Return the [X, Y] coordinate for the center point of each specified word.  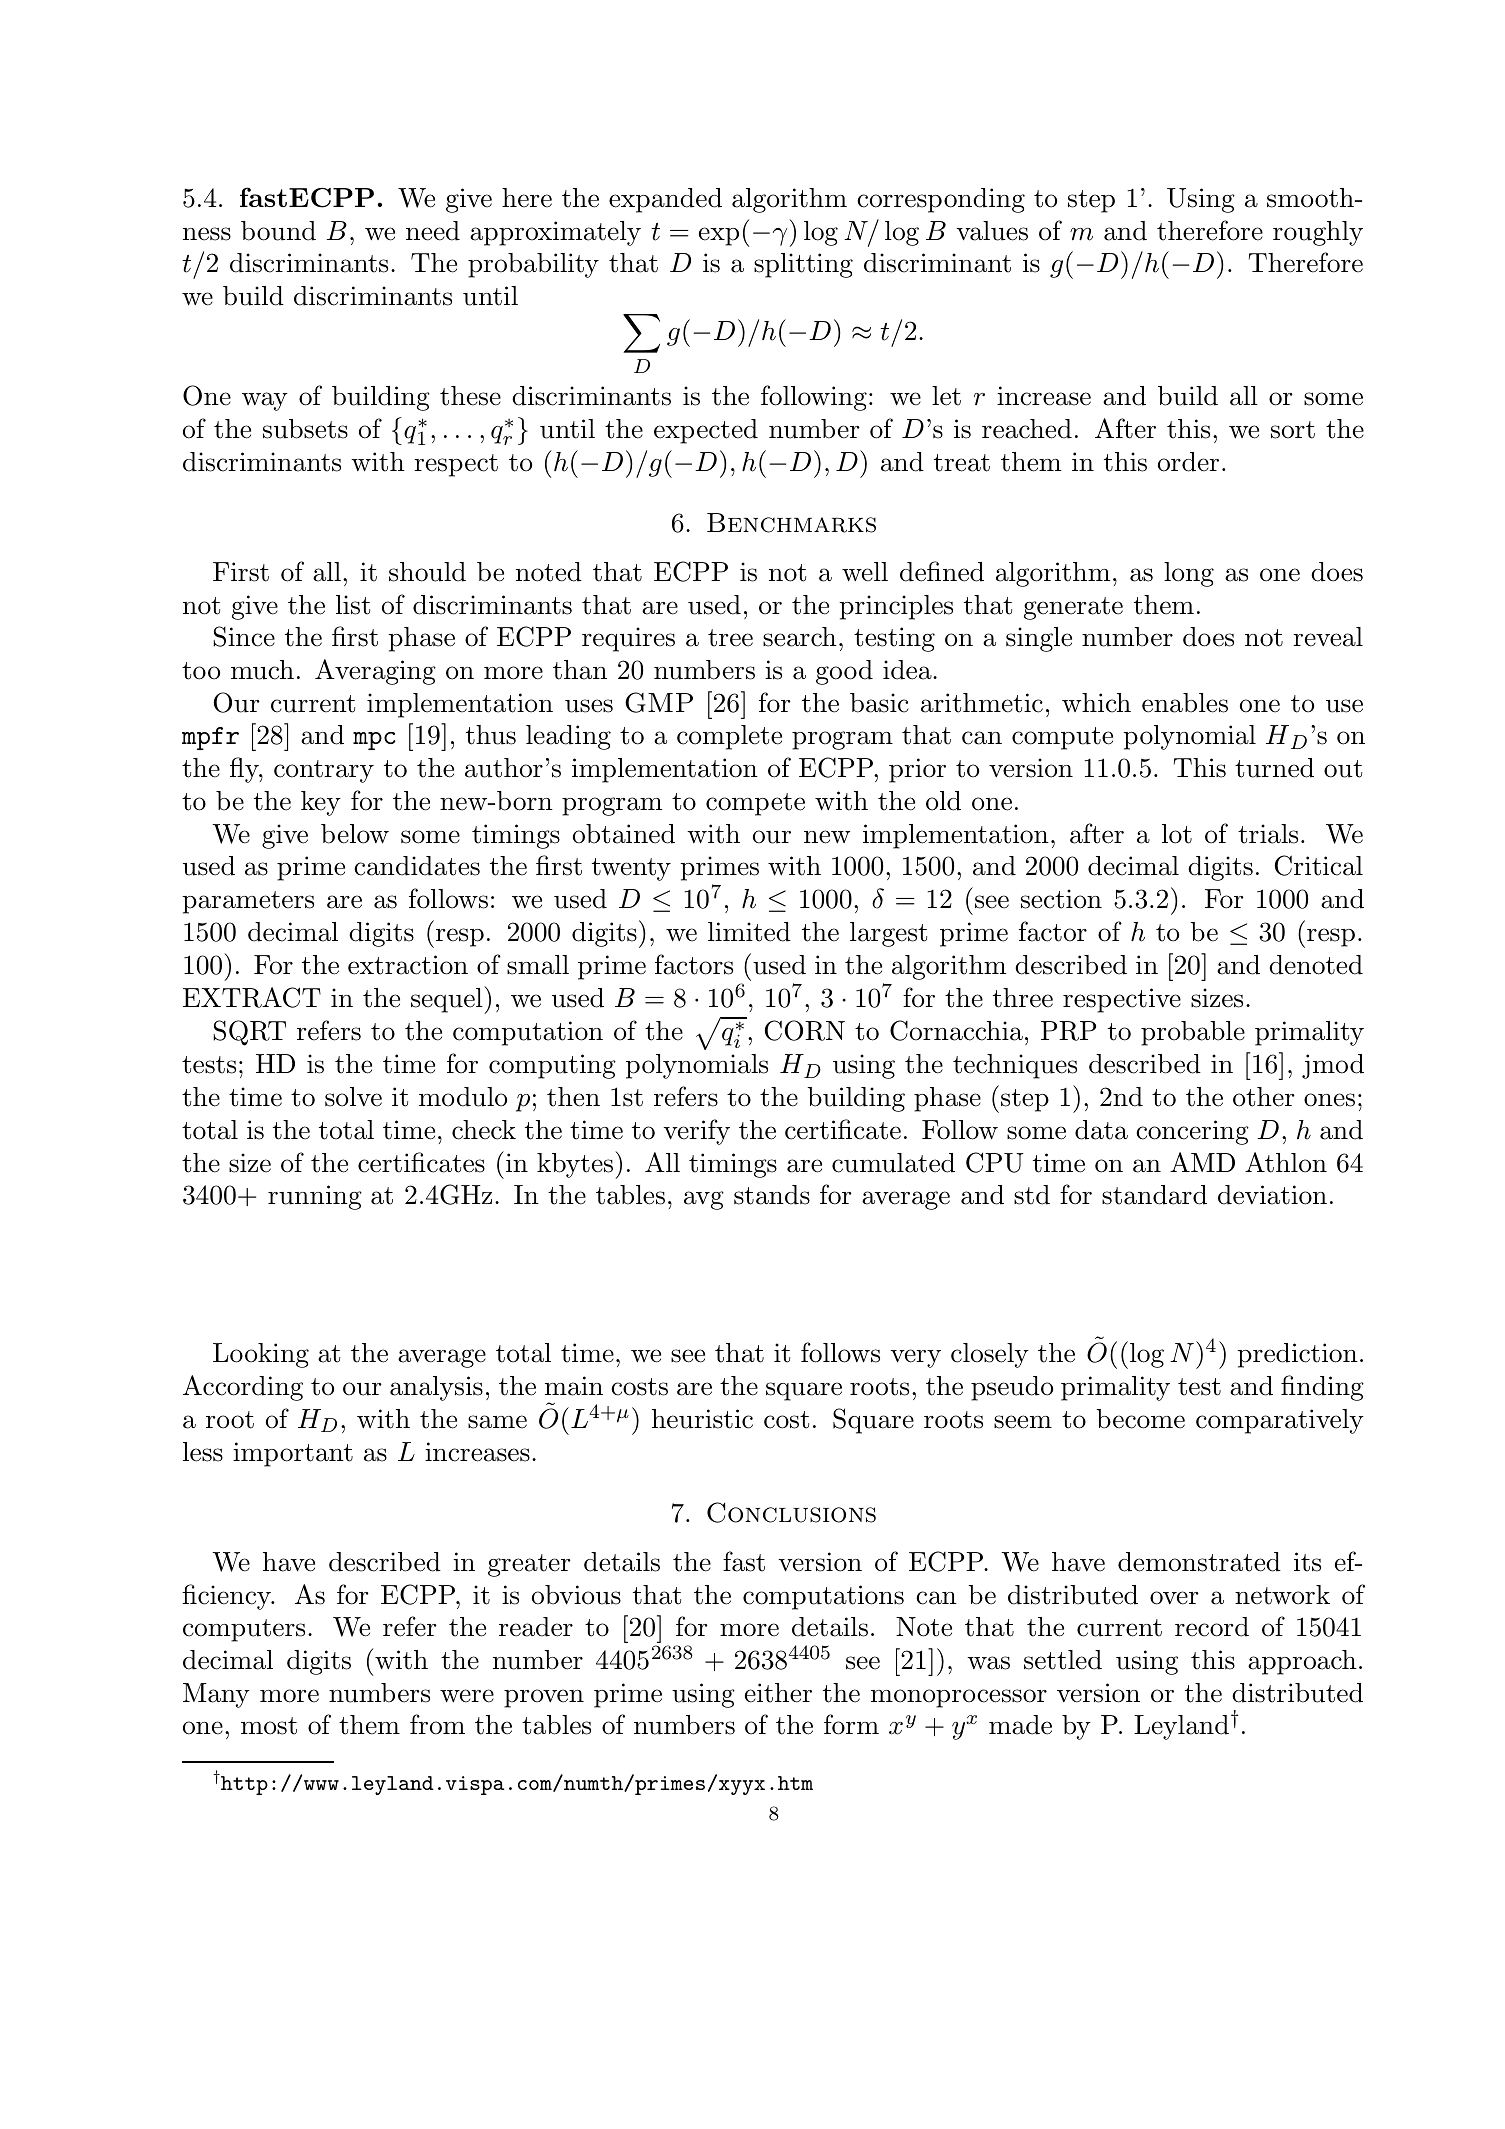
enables [1185, 703]
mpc [374, 741]
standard [1154, 1195]
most [269, 1726]
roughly [1318, 233]
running [315, 1197]
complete [729, 737]
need [433, 231]
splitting [803, 265]
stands [772, 1195]
